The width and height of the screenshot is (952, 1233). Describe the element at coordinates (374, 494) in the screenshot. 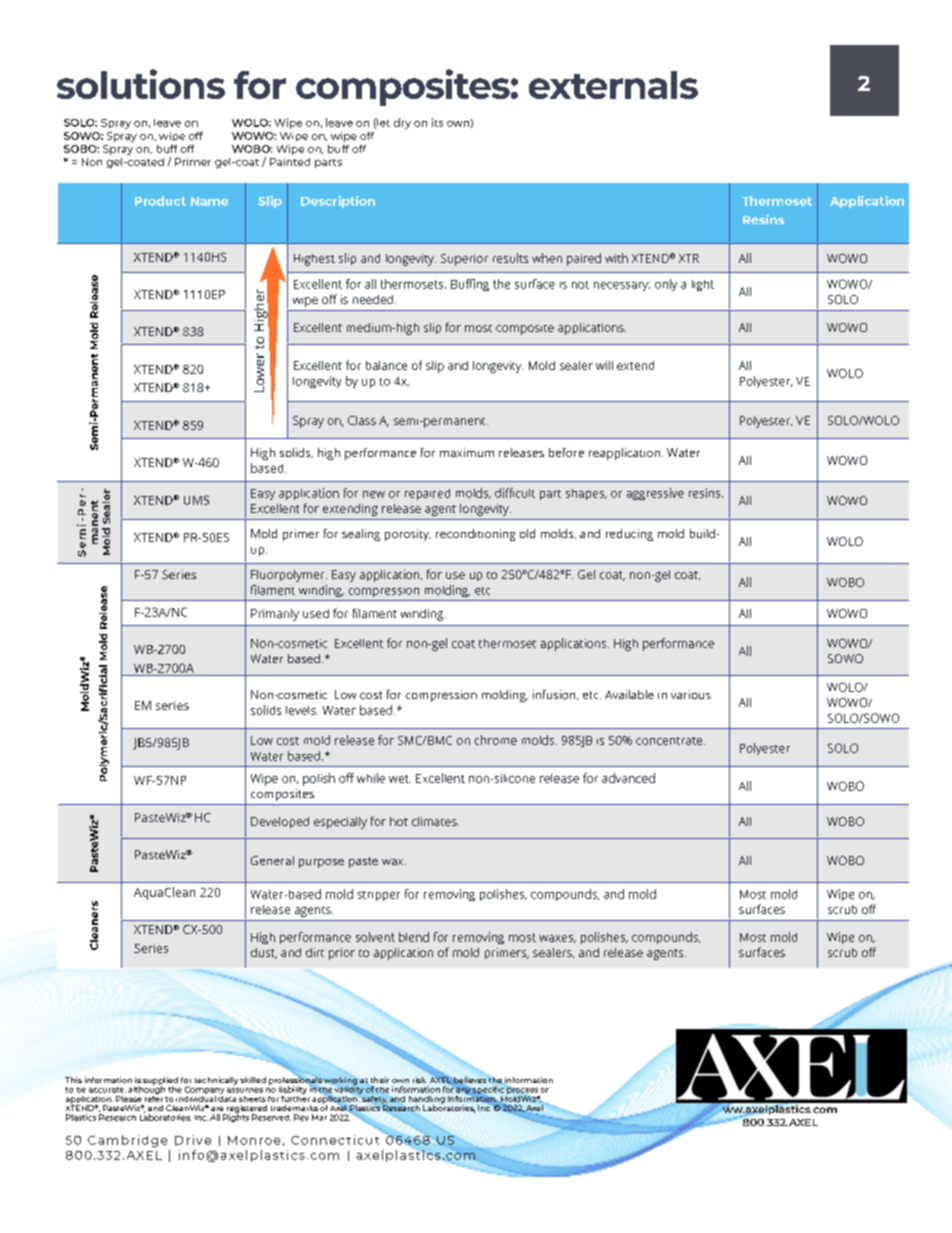

I see `new` at that location.
